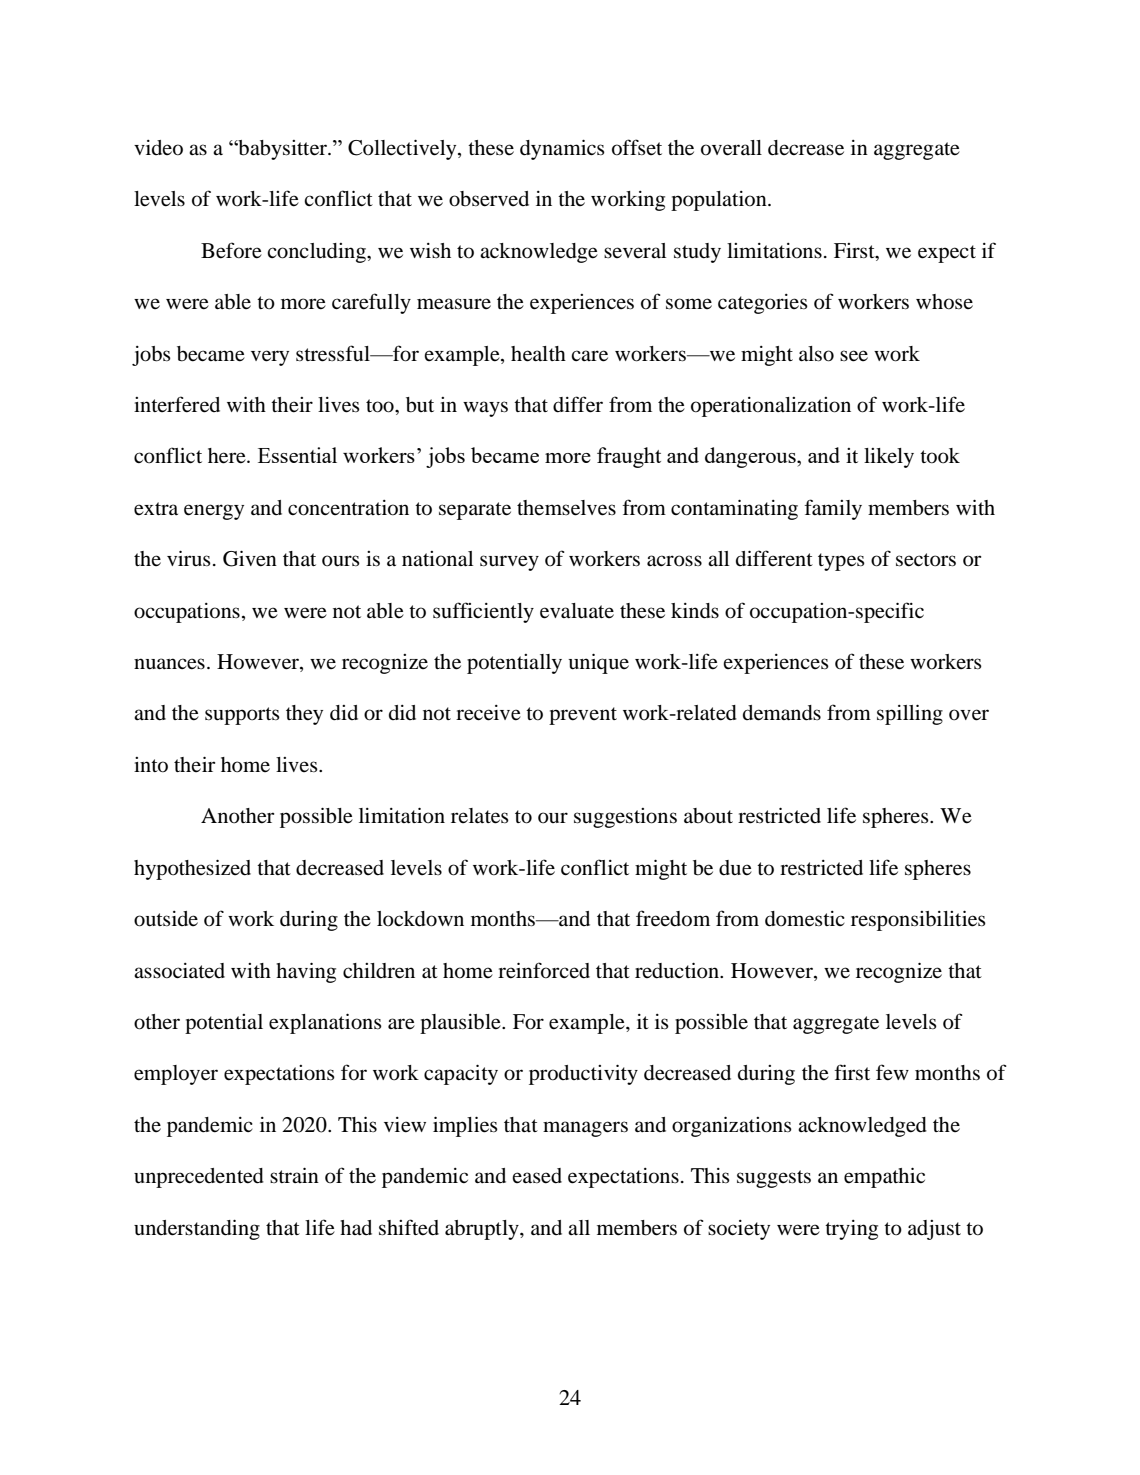  Describe the element at coordinates (805, 919) in the page. I see `domestic` at that location.
